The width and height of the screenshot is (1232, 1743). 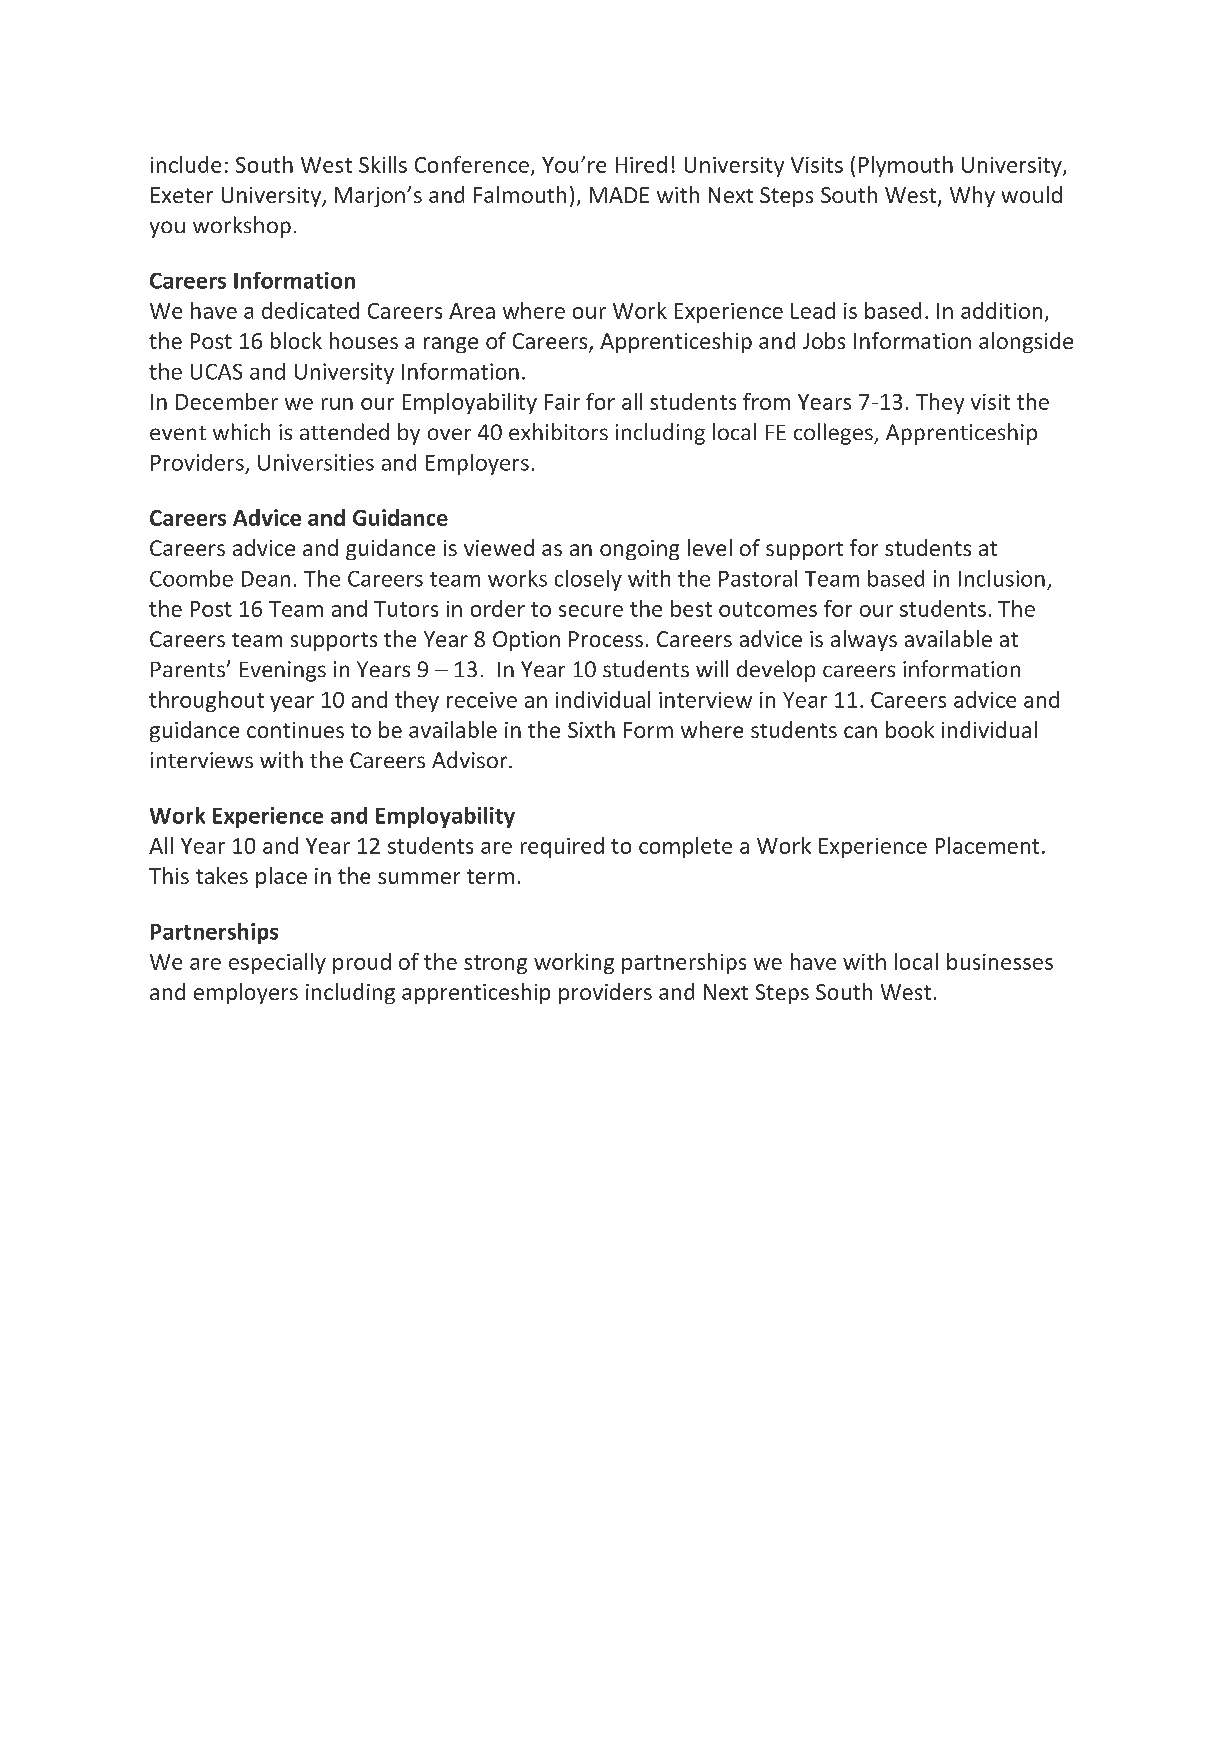 What do you see at coordinates (972, 196) in the screenshot?
I see `Why` at bounding box center [972, 196].
